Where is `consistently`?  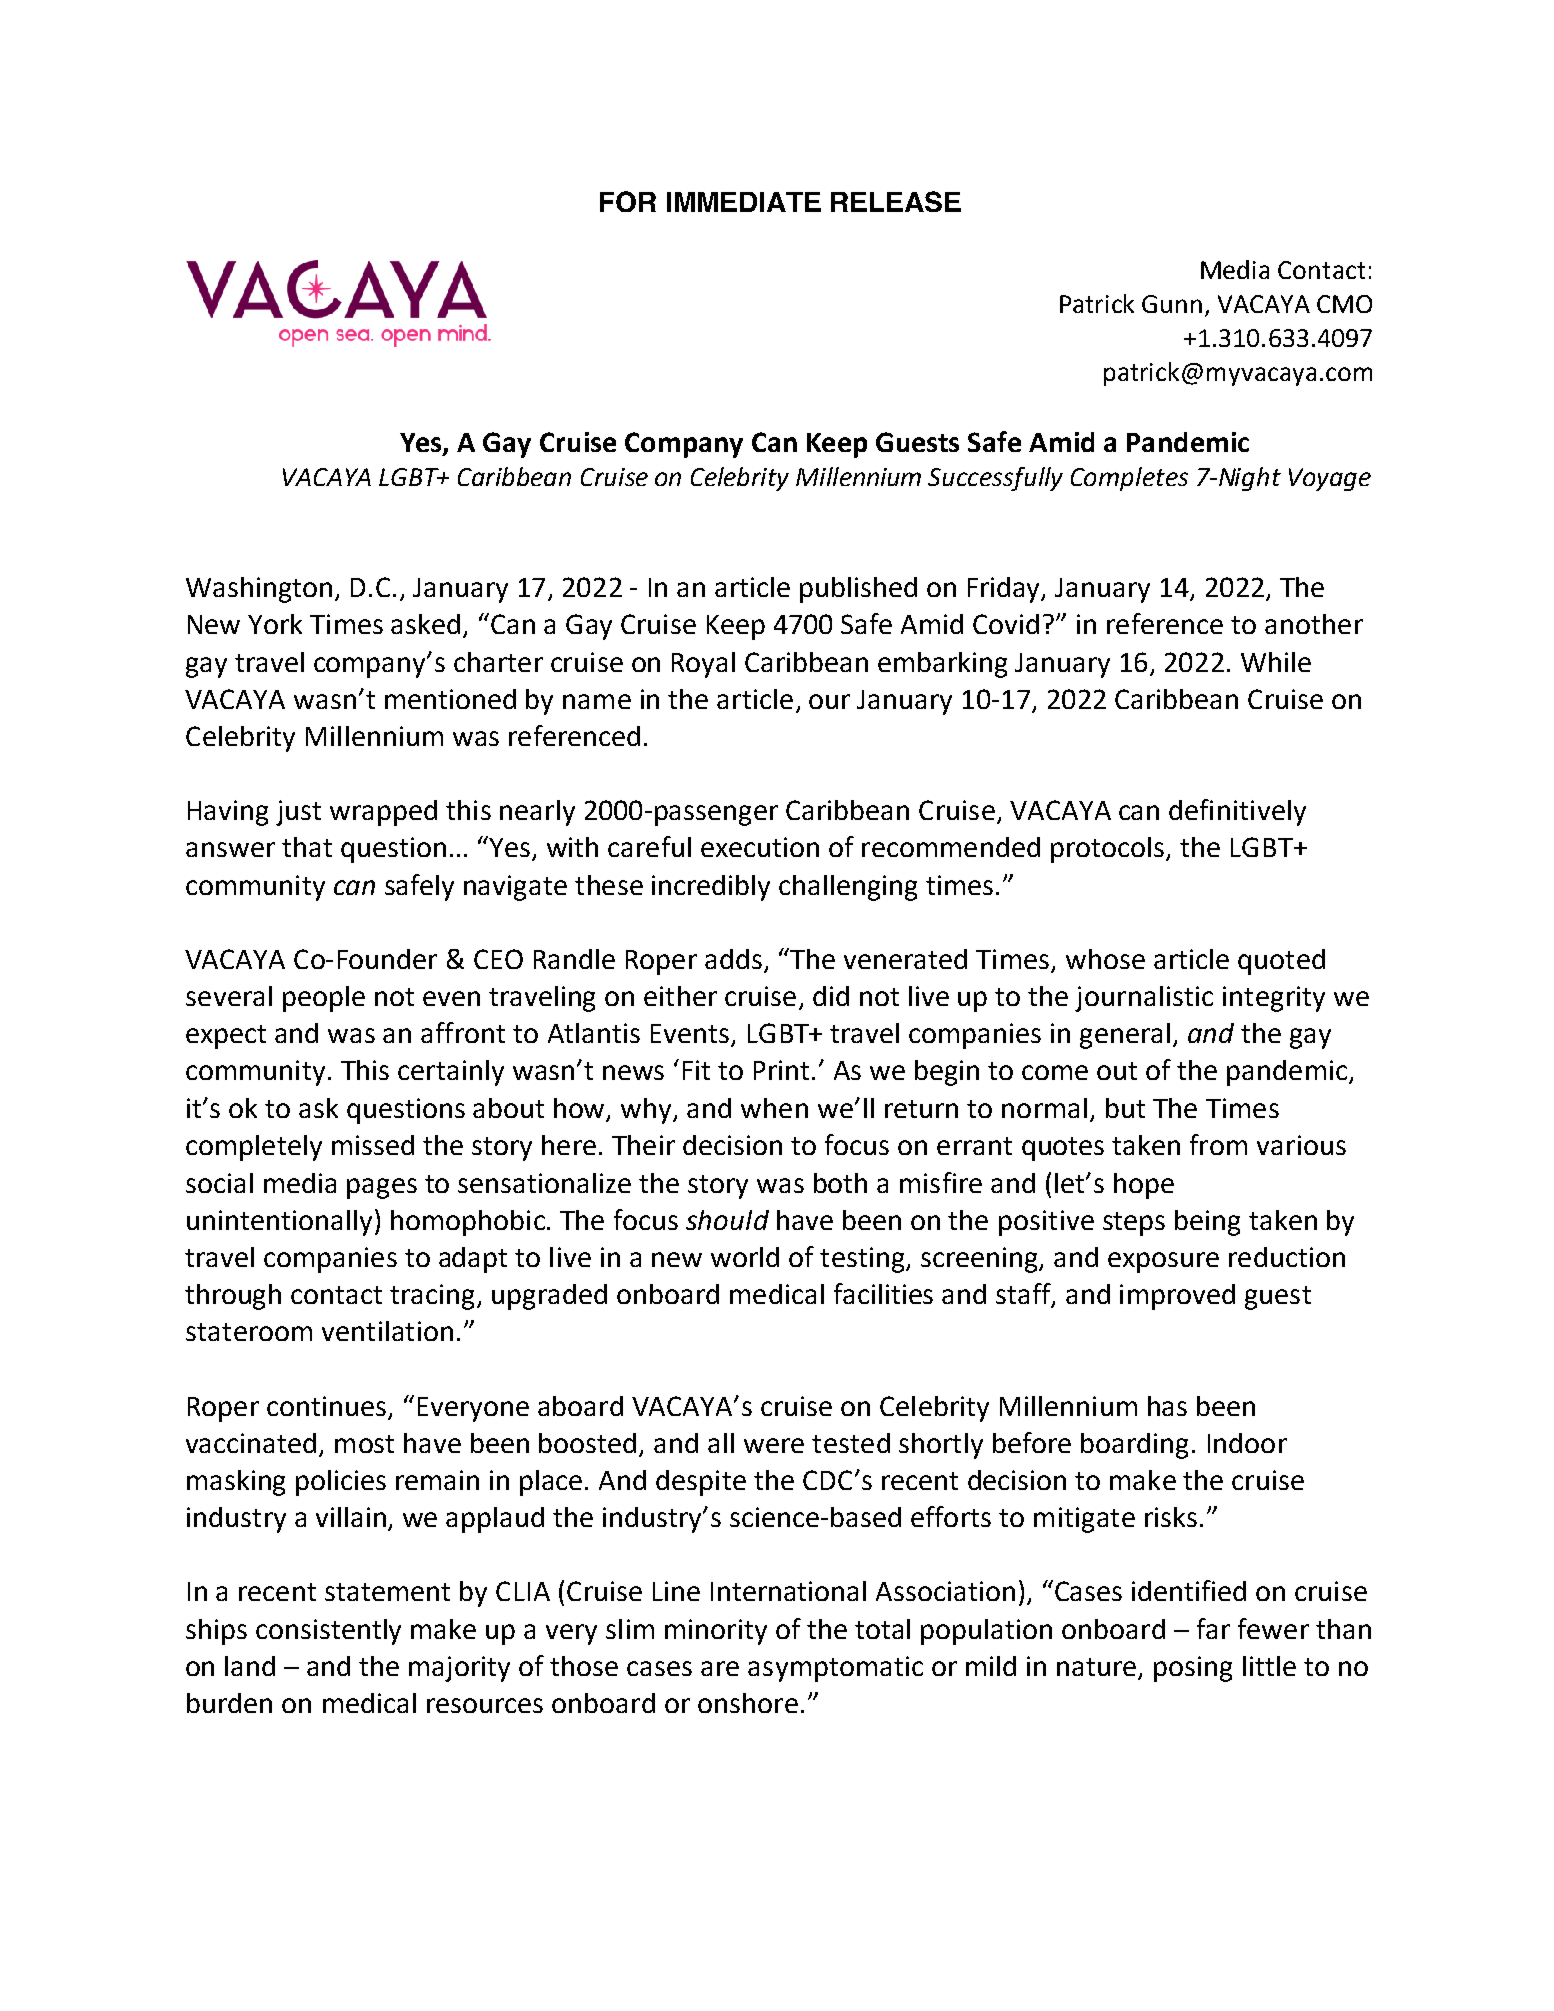 consistently is located at coordinates (328, 1632).
